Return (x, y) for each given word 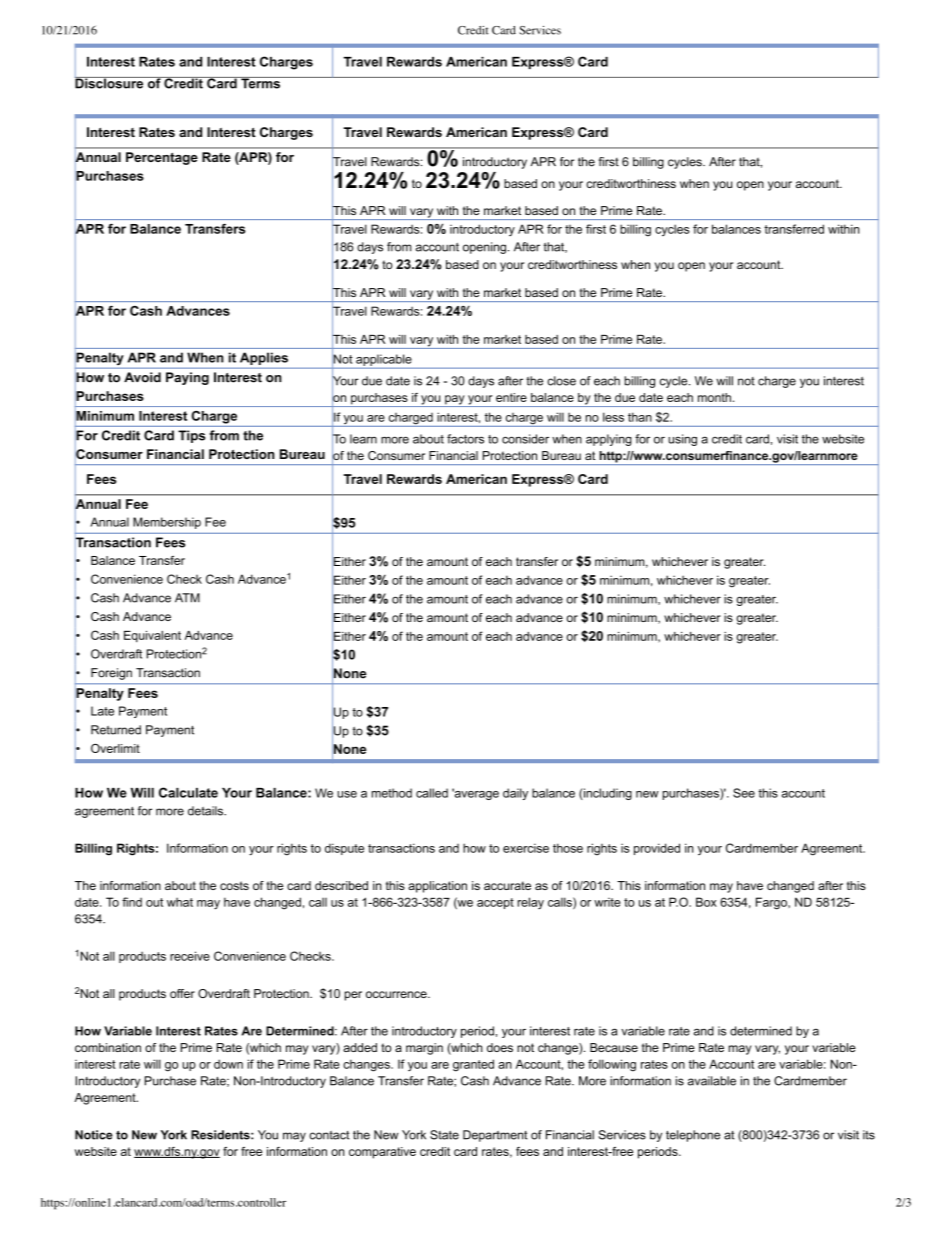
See (744, 793)
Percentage (162, 158)
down (228, 1064)
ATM (187, 598)
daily (515, 794)
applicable (384, 360)
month (714, 397)
